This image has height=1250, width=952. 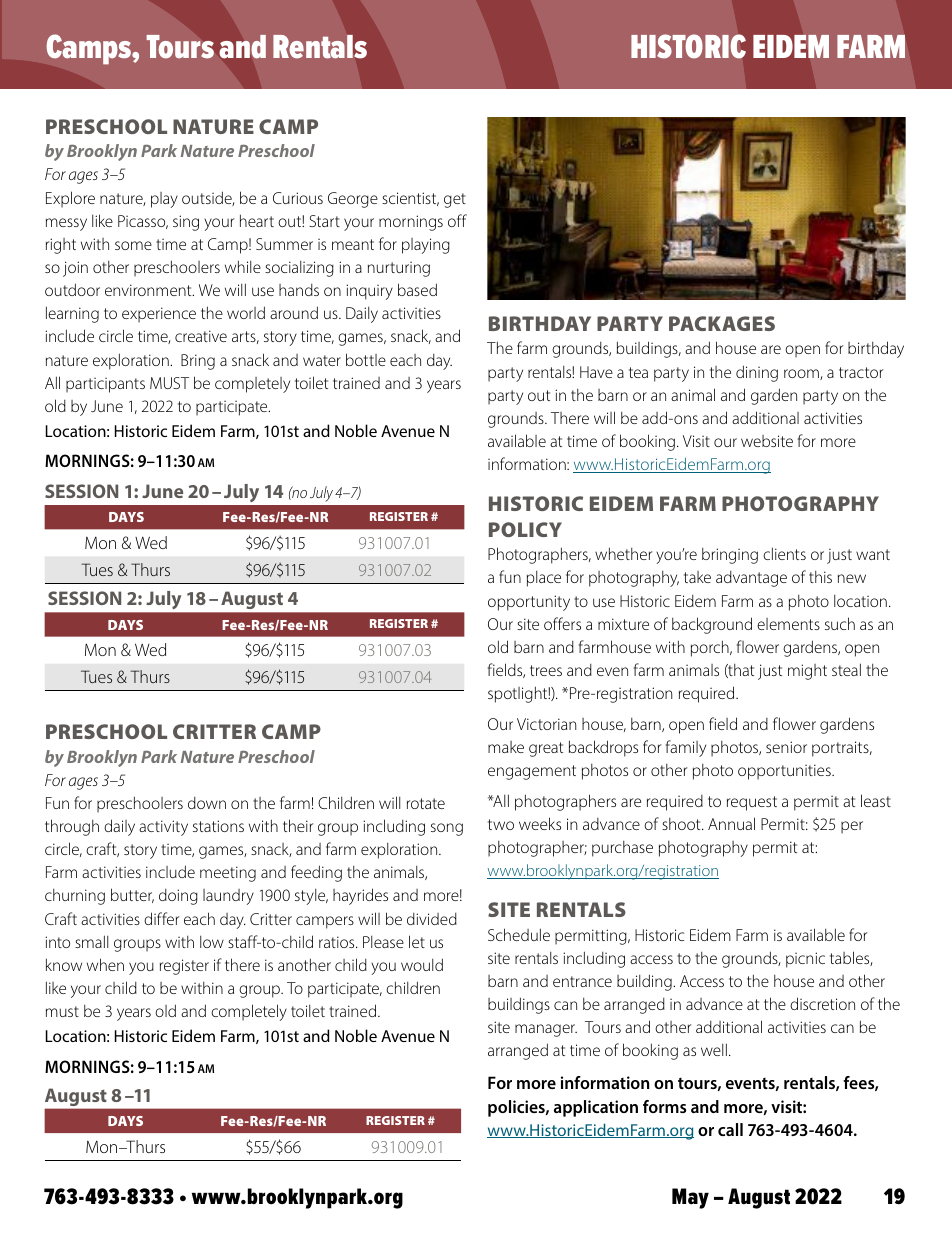 What do you see at coordinates (757, 373) in the image?
I see `dining` at bounding box center [757, 373].
